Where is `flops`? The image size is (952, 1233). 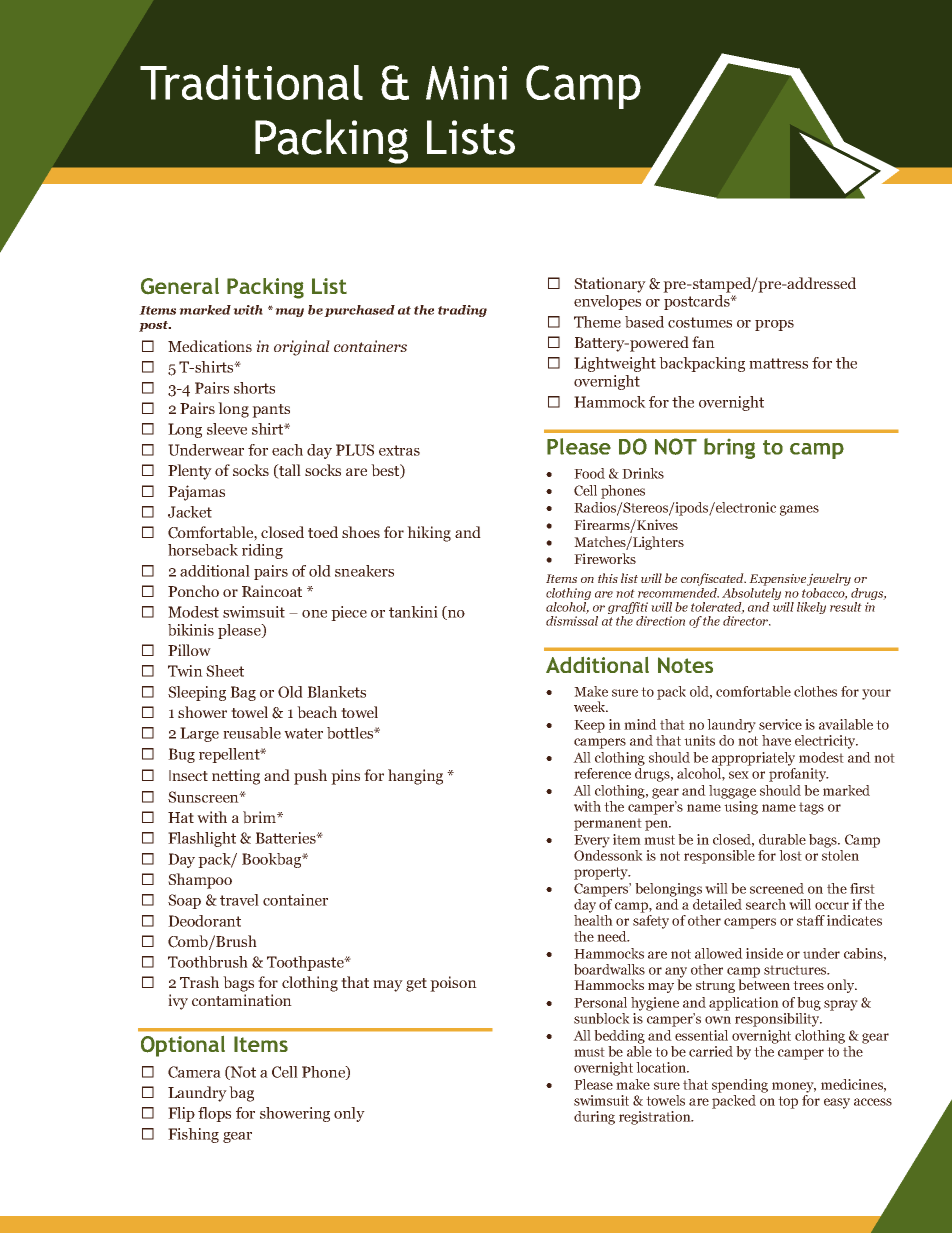
flops is located at coordinates (214, 1114).
